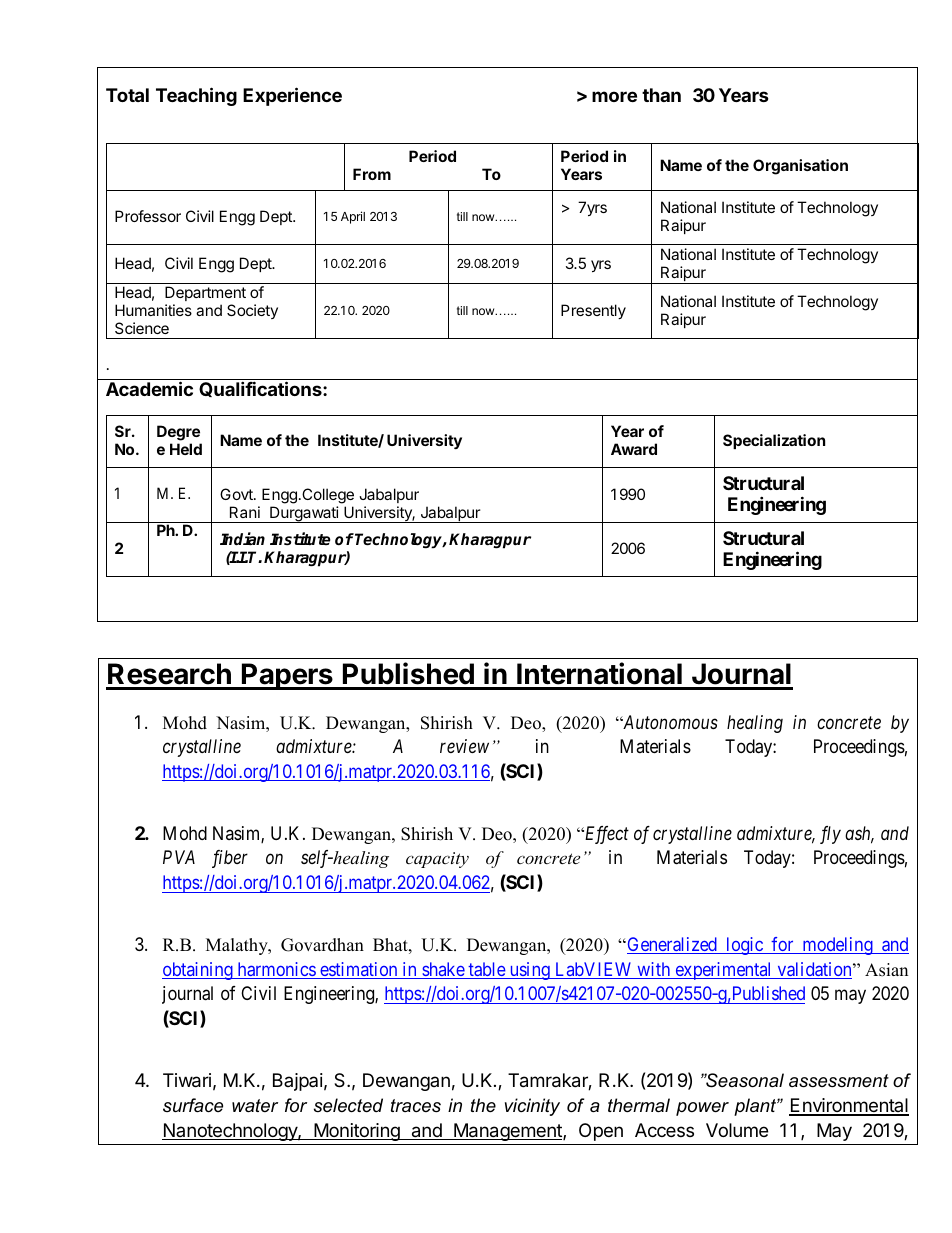 The image size is (952, 1233). Describe the element at coordinates (614, 96) in the screenshot. I see `more` at that location.
